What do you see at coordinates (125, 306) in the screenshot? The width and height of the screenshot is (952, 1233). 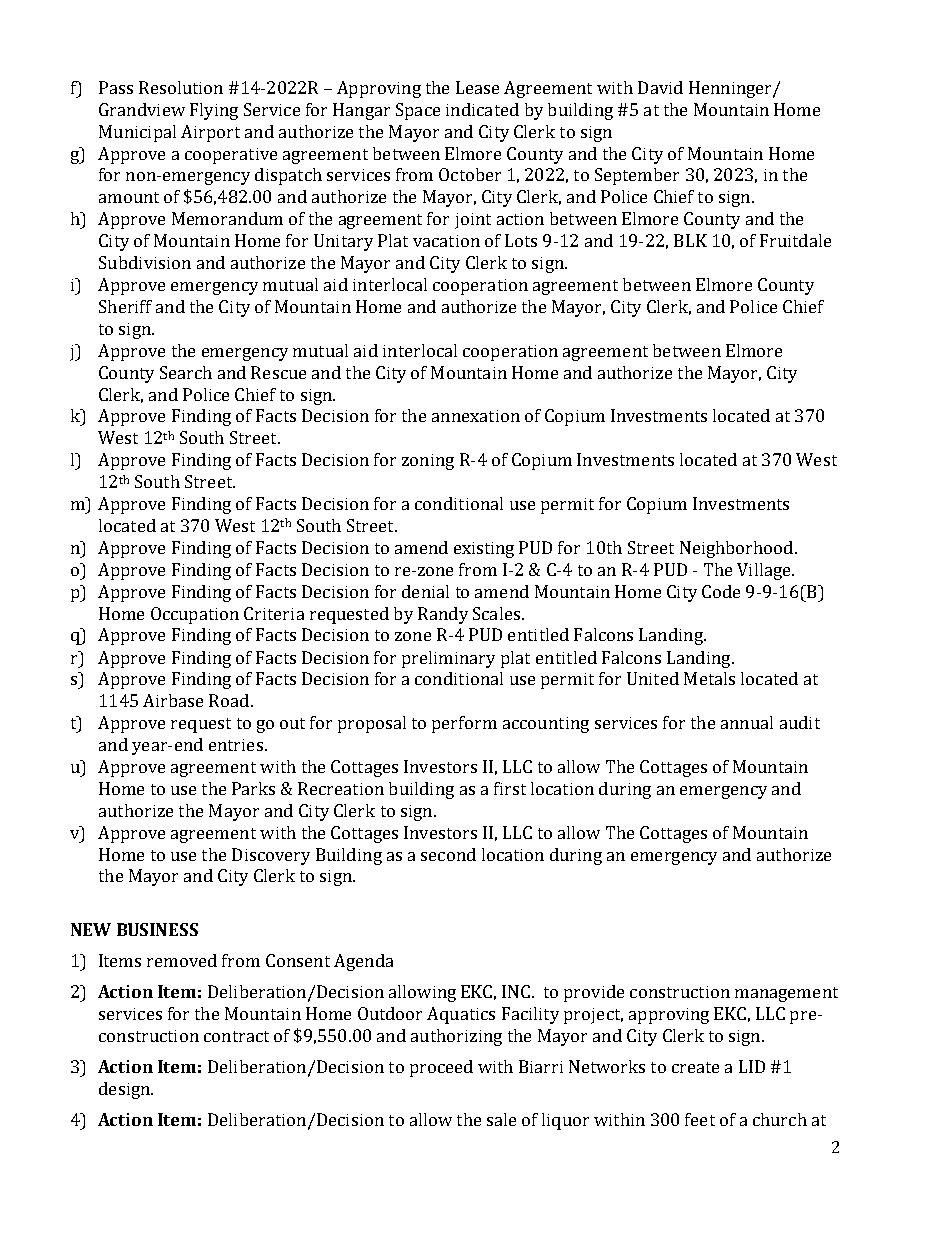 I see `Sheriff` at bounding box center [125, 306].
